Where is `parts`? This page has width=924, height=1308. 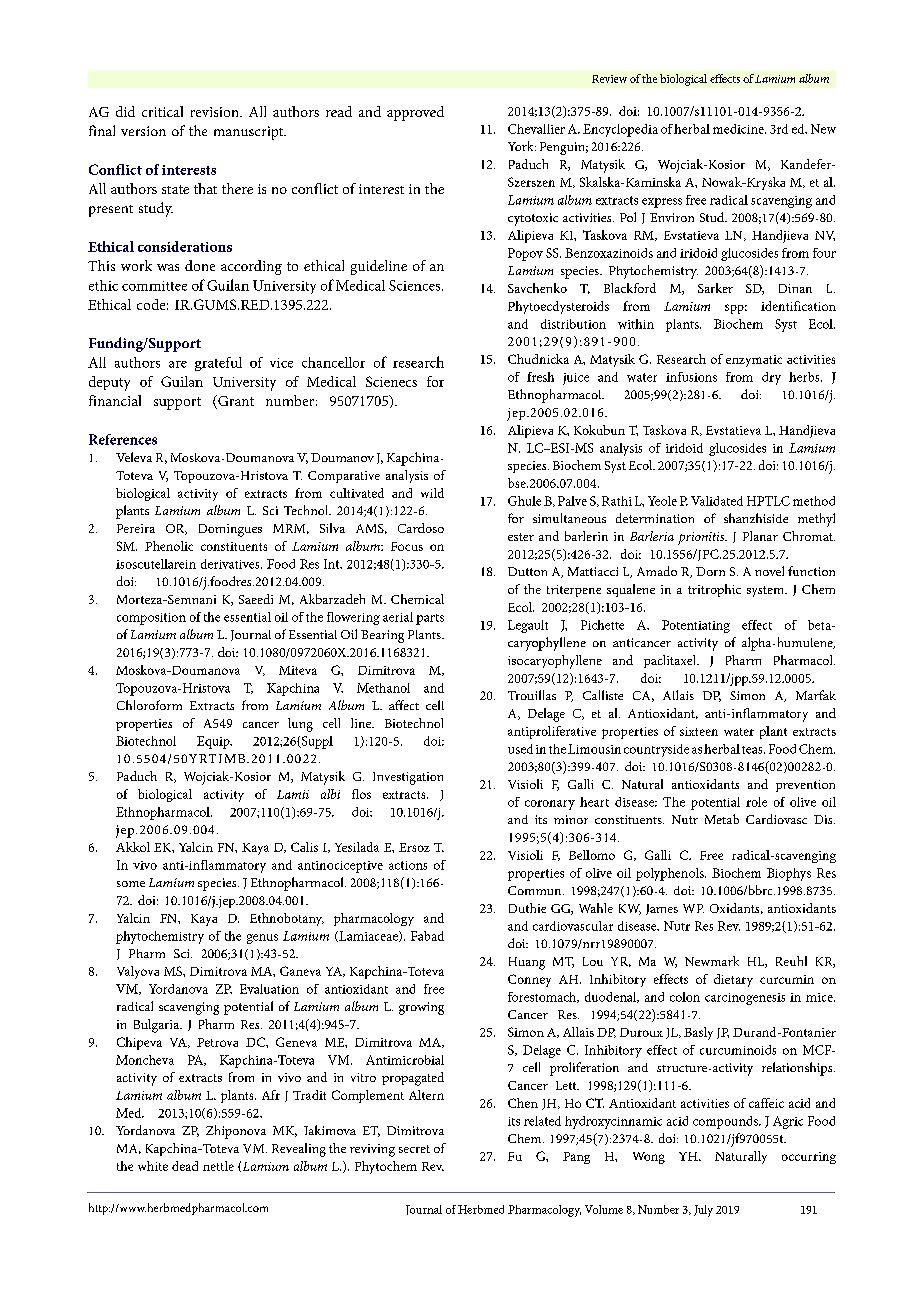
parts is located at coordinates (430, 619).
